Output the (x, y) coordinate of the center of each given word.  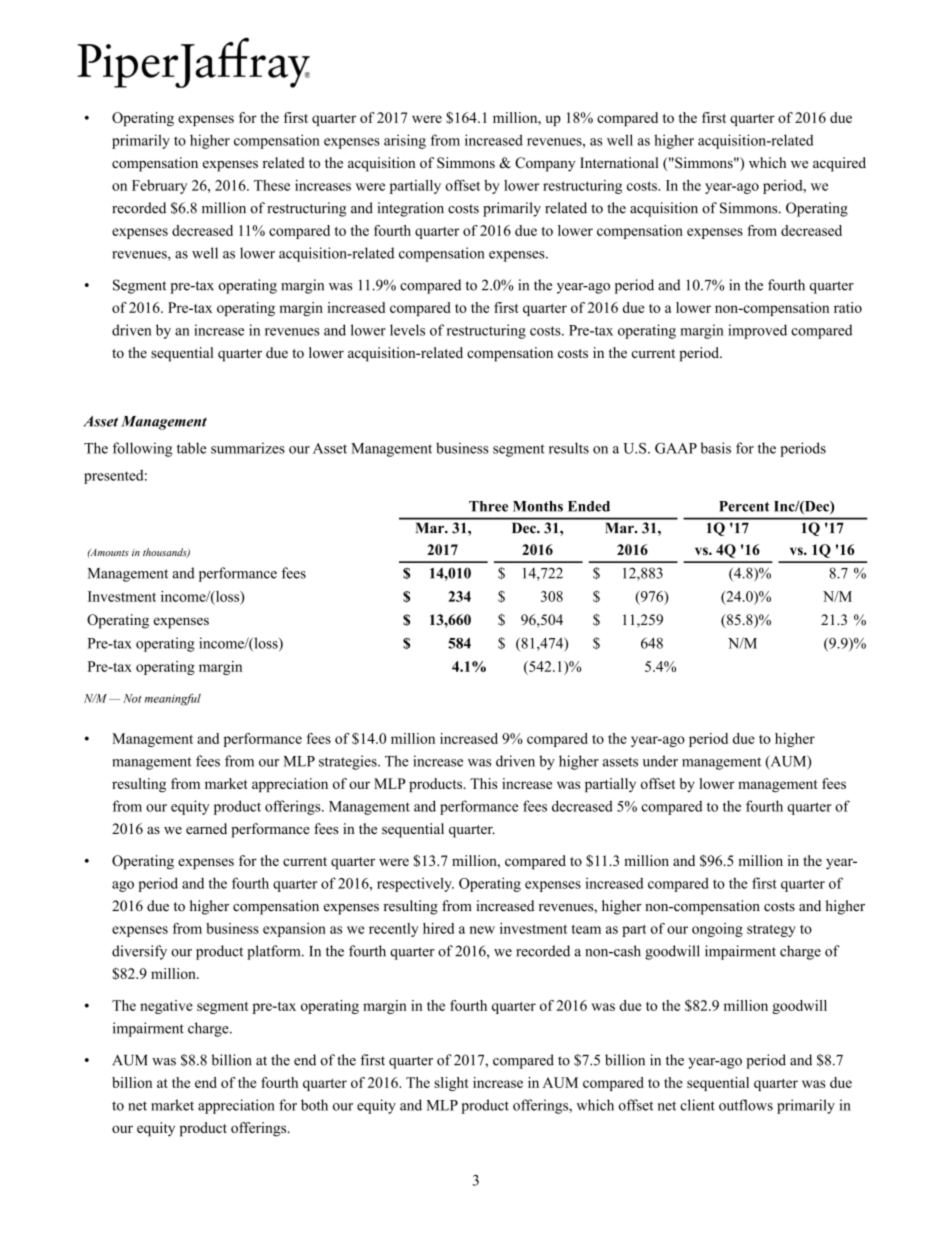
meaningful (173, 700)
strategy (771, 930)
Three (488, 506)
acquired (839, 164)
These (272, 185)
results (569, 448)
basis (715, 448)
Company (545, 164)
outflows (746, 1105)
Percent (744, 506)
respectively (415, 884)
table (192, 448)
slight (451, 1084)
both (314, 1105)
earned (206, 828)
